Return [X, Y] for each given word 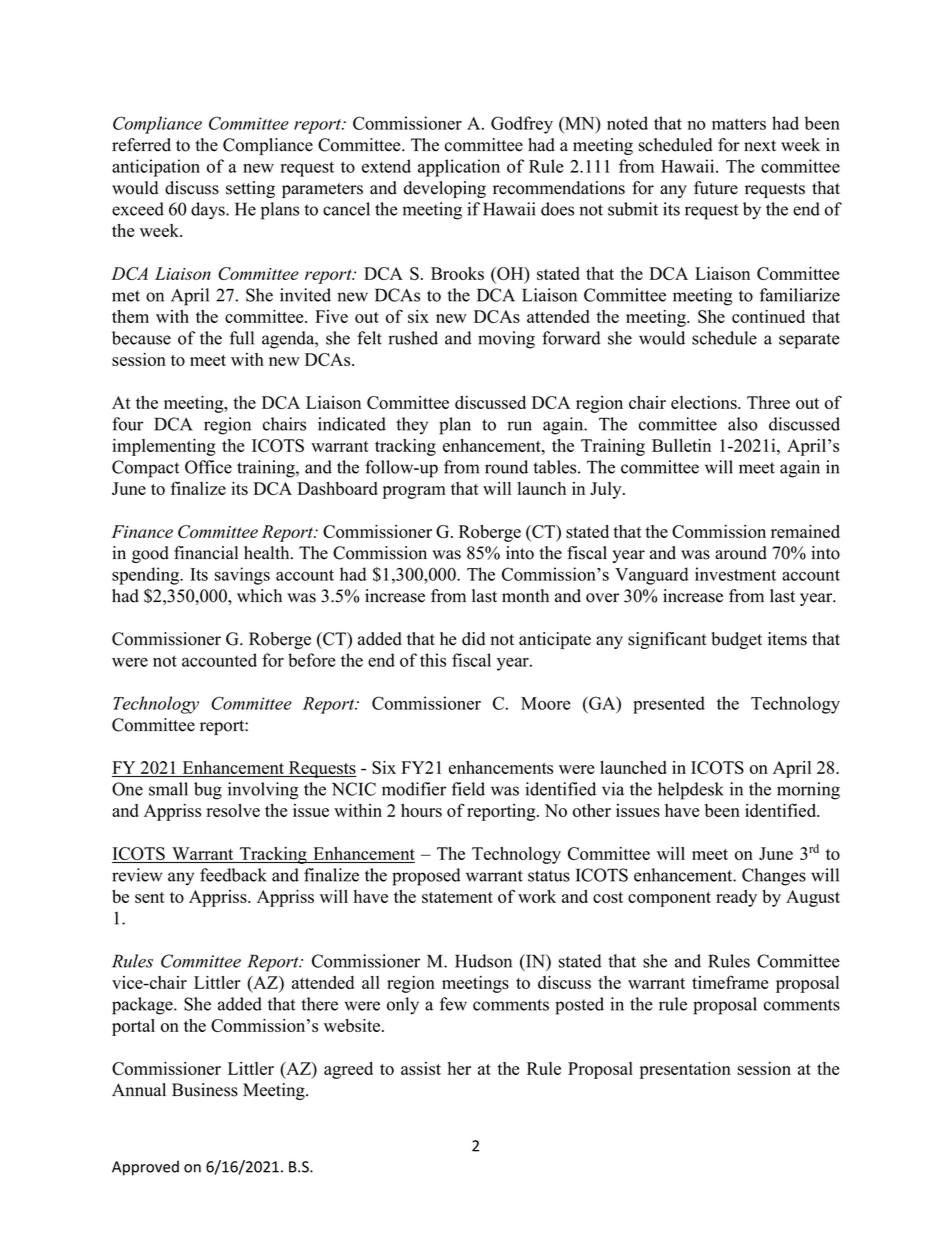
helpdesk [691, 791]
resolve [233, 810]
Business [205, 1090]
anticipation [156, 168]
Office [208, 467]
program [414, 492]
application [459, 168]
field [468, 789]
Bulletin [681, 445]
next [760, 146]
